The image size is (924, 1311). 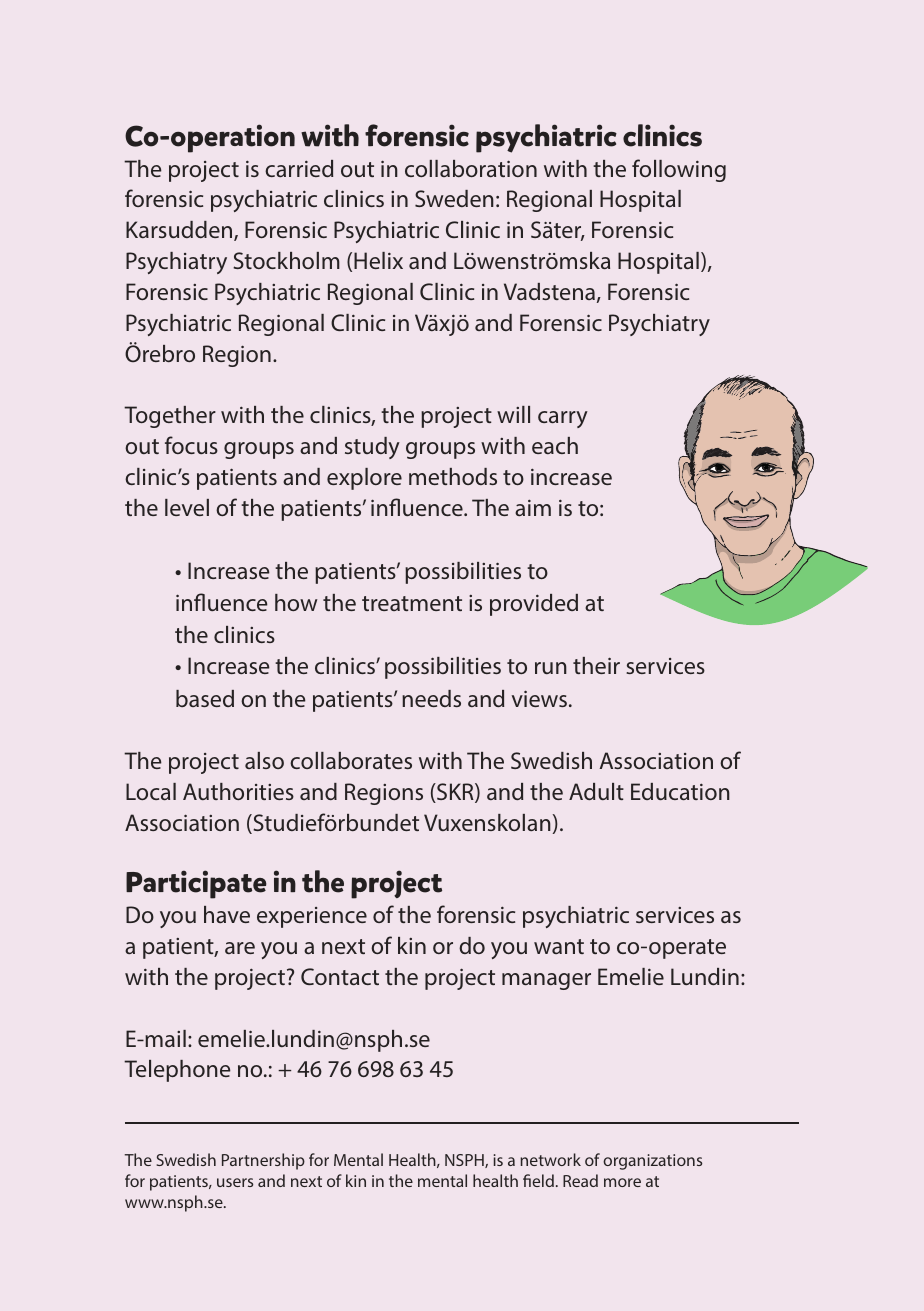 What do you see at coordinates (596, 665) in the page?
I see `their` at bounding box center [596, 665].
